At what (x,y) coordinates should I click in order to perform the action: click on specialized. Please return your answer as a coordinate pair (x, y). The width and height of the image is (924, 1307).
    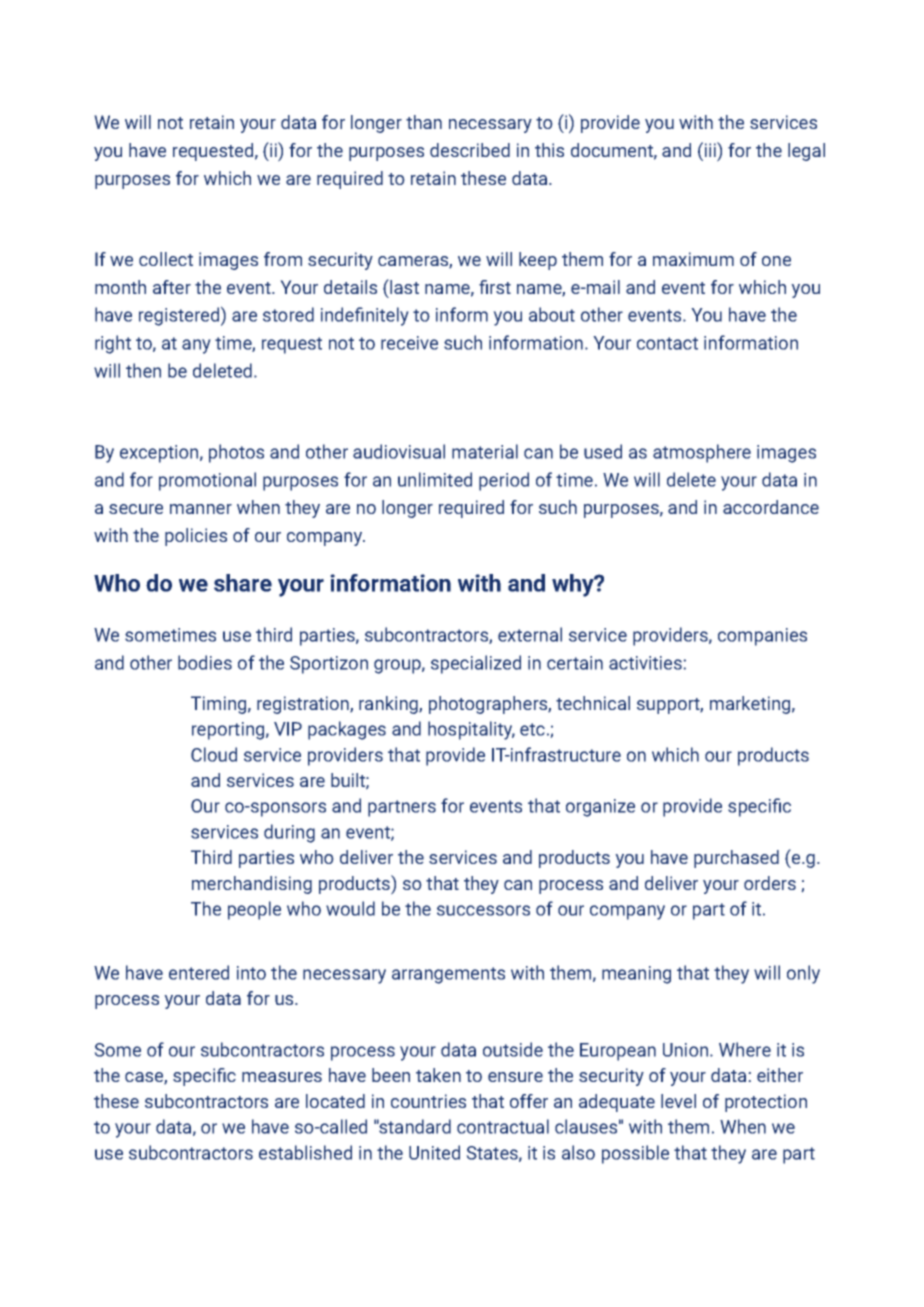
    Looking at the image, I should click on (476, 664).
